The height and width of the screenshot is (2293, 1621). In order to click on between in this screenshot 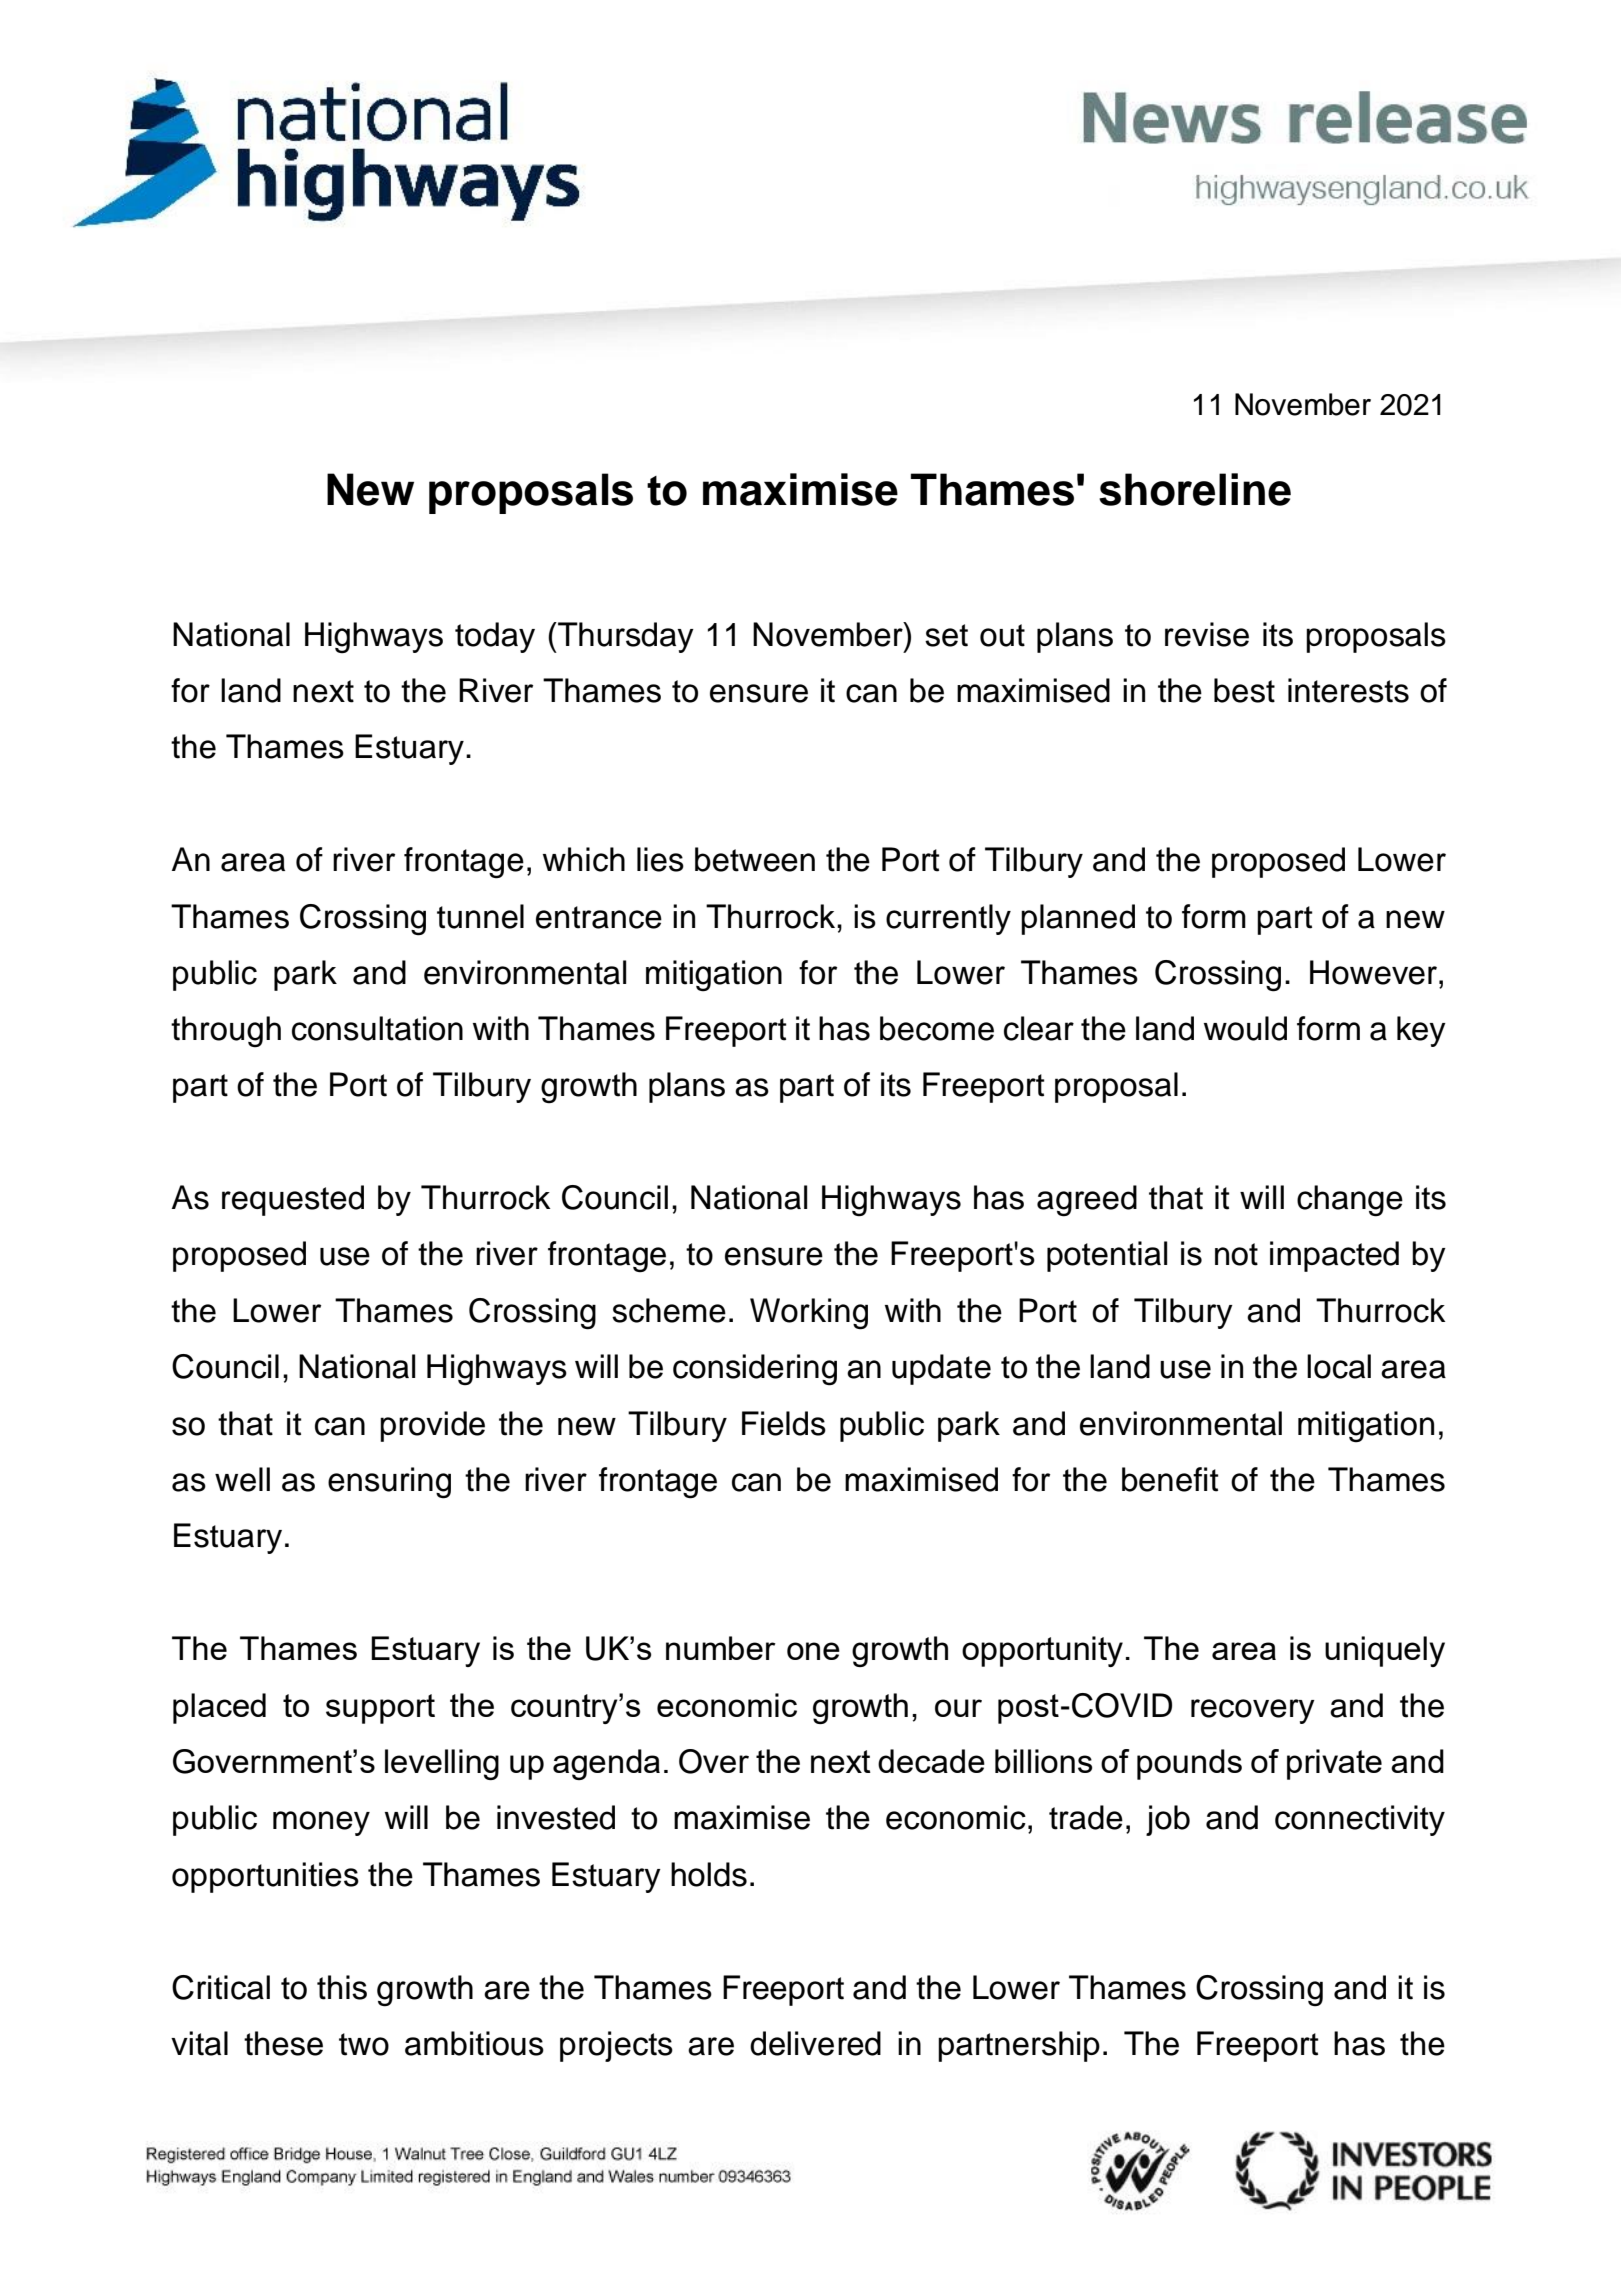, I will do `click(755, 859)`.
